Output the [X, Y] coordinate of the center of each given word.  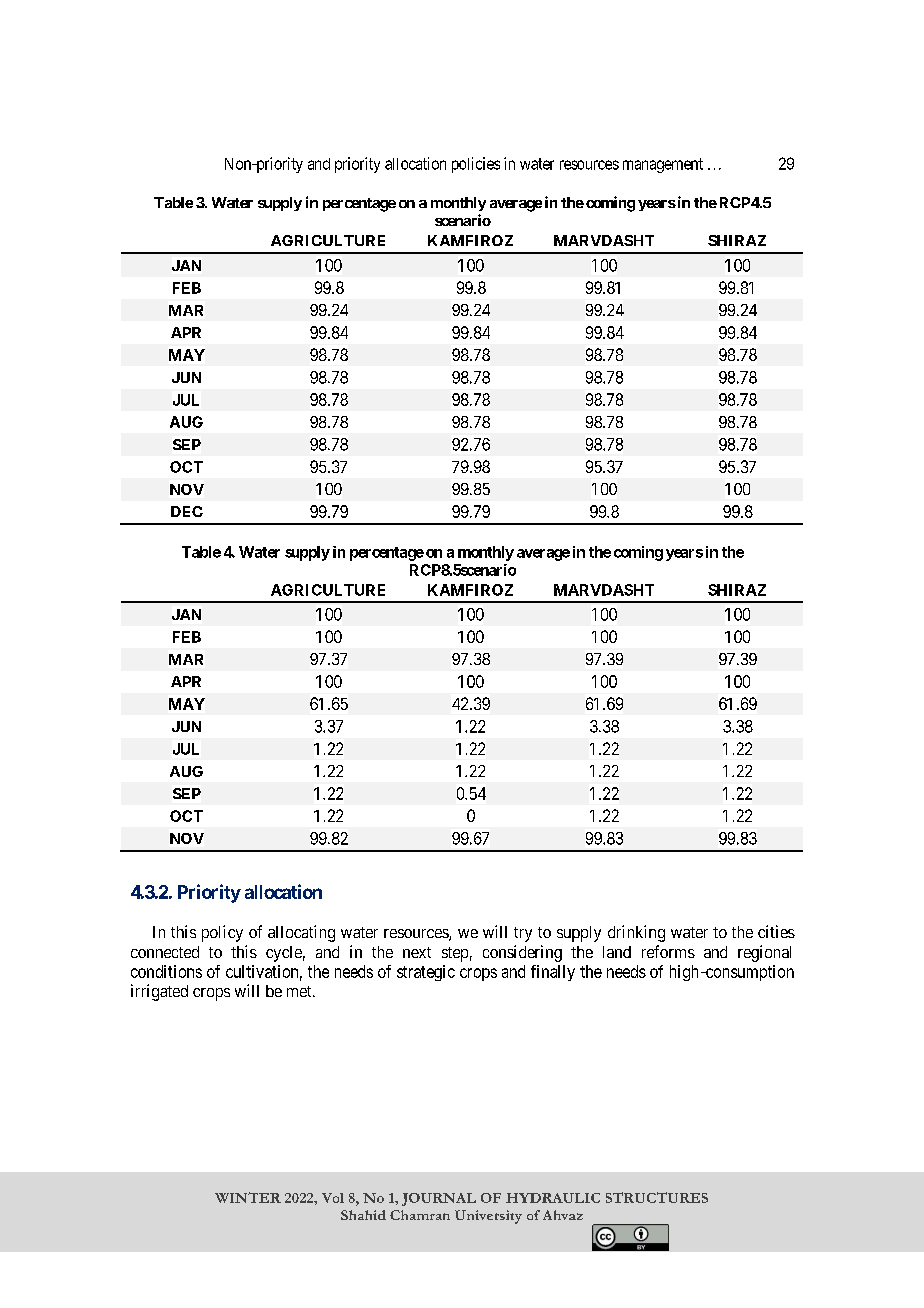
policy [222, 933]
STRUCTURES [657, 1197]
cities [776, 931]
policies [476, 165]
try [523, 934]
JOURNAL [439, 1199]
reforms [668, 951]
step [455, 954]
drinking [636, 933]
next [417, 952]
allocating [301, 933]
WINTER [248, 1197]
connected [165, 952]
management [663, 165]
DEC [187, 511]
